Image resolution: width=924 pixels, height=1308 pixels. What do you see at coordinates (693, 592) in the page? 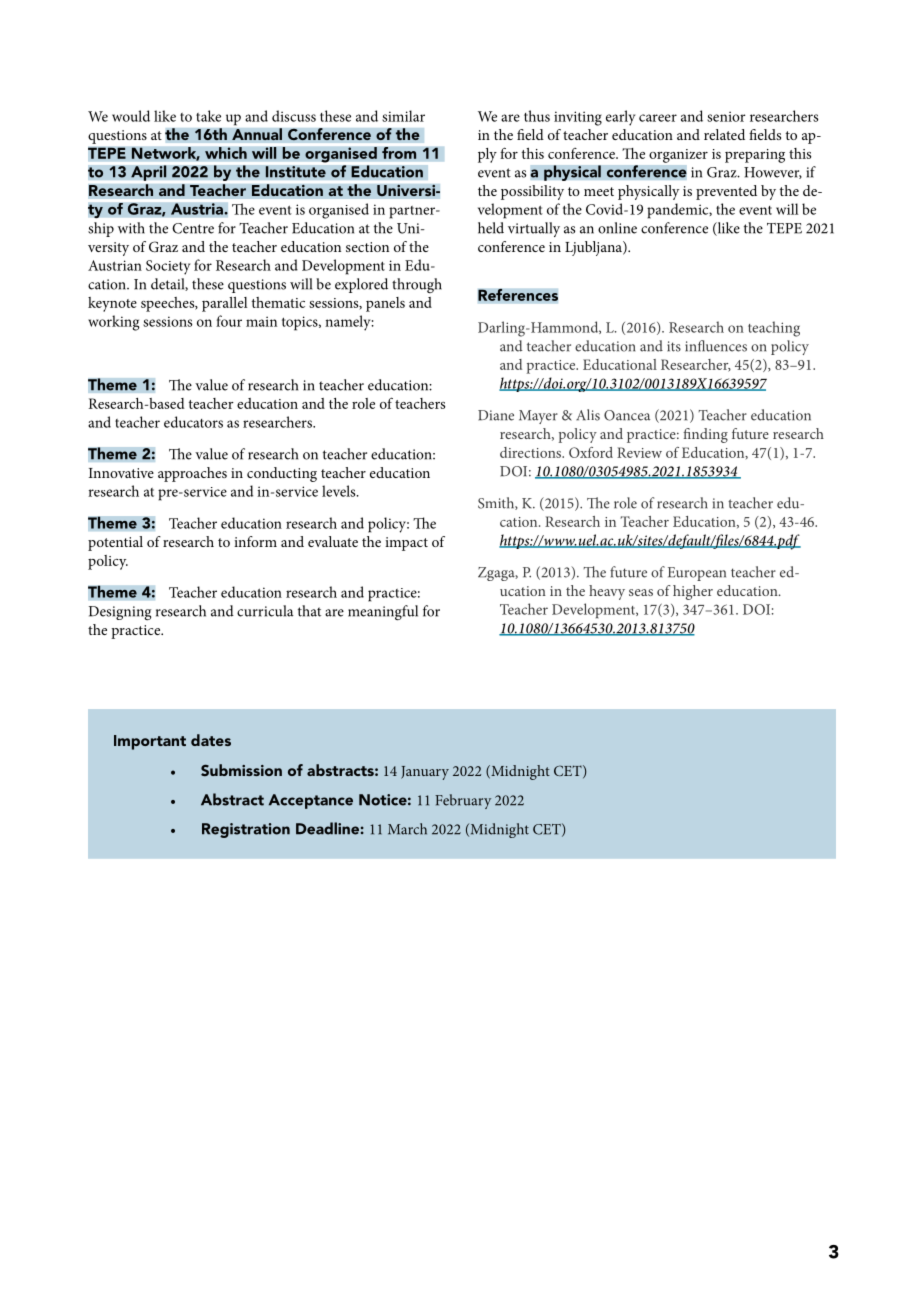
I see `higher` at bounding box center [693, 592].
